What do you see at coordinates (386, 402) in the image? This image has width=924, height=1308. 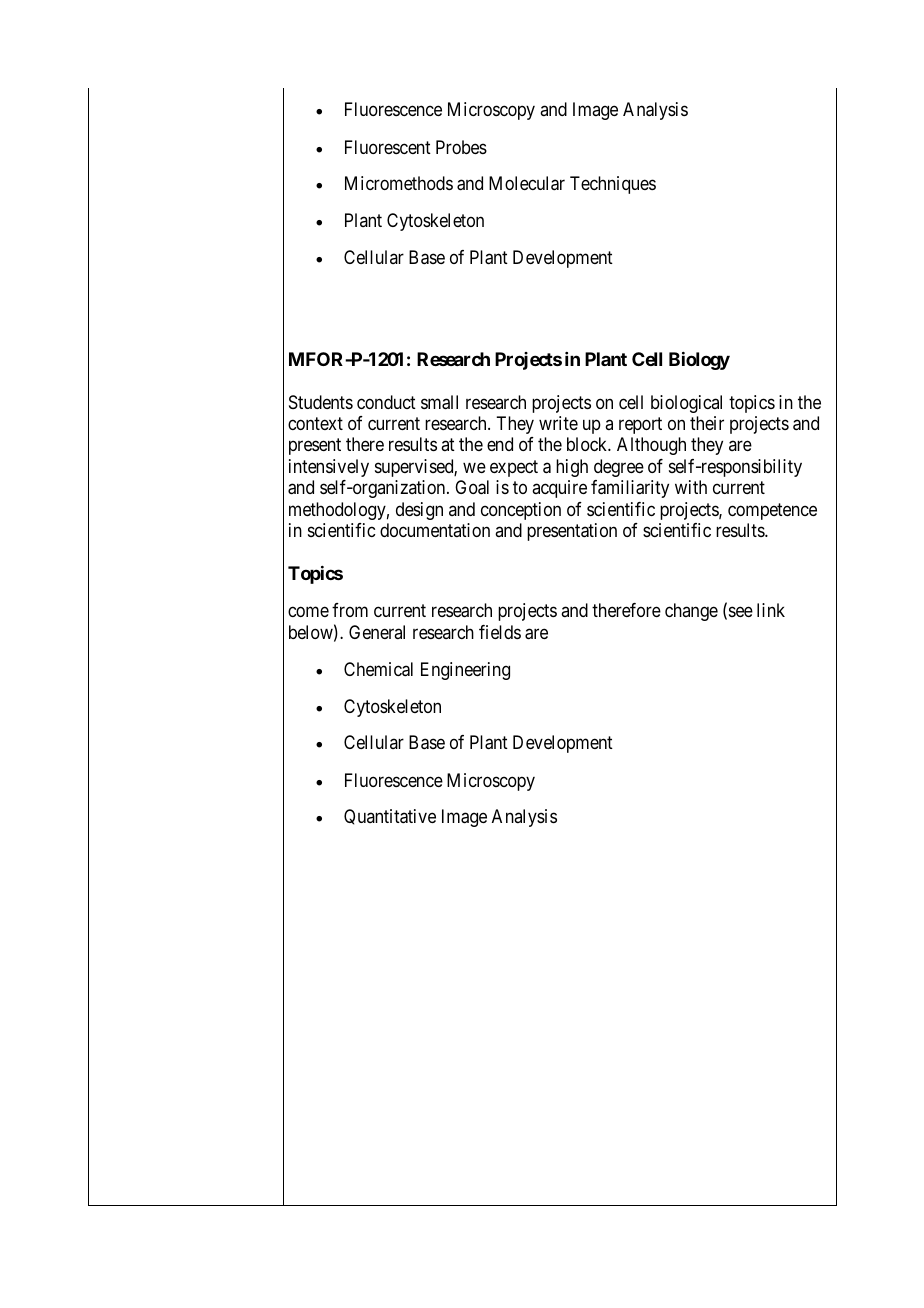 I see `conduct` at bounding box center [386, 402].
